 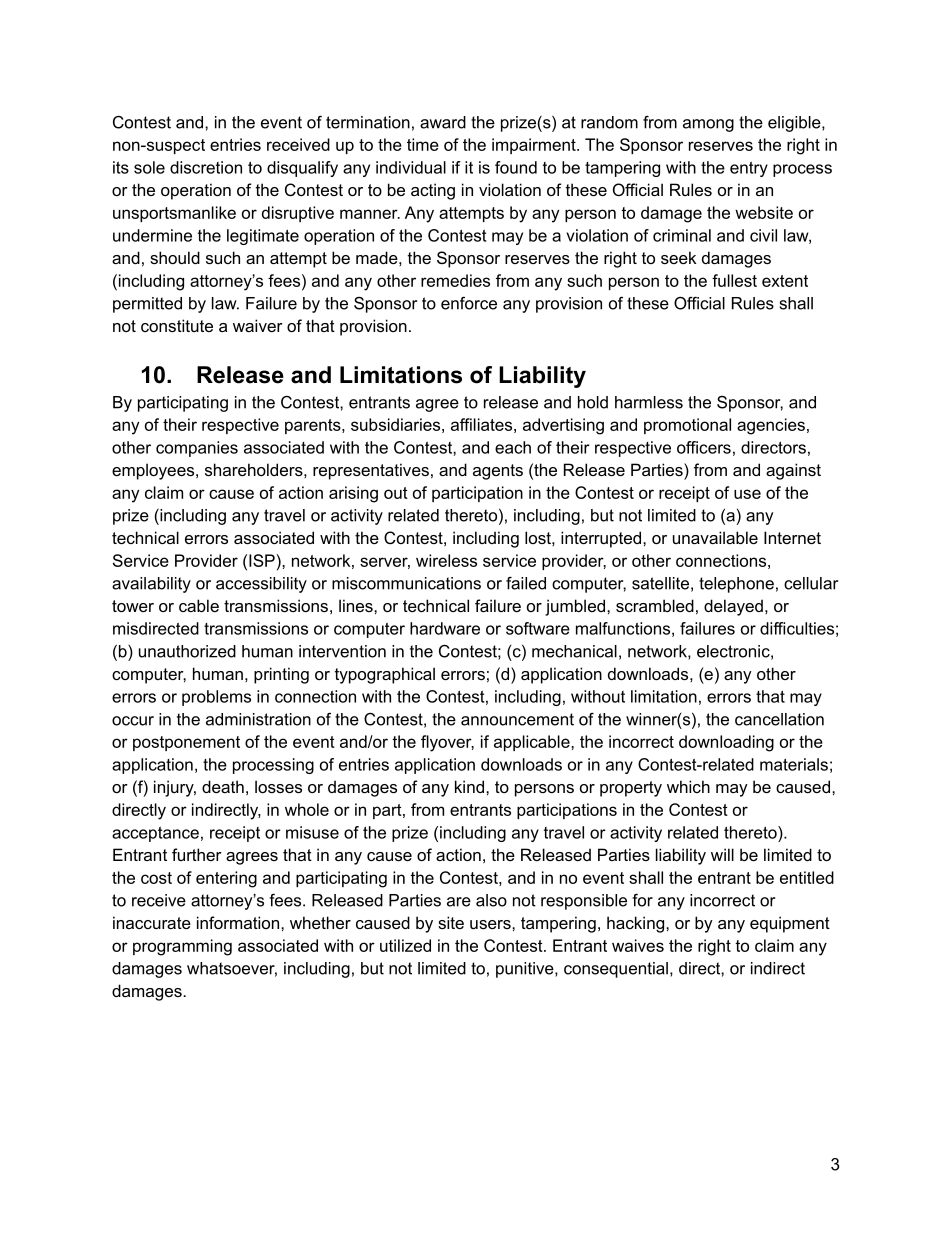 I want to click on time, so click(x=423, y=144).
